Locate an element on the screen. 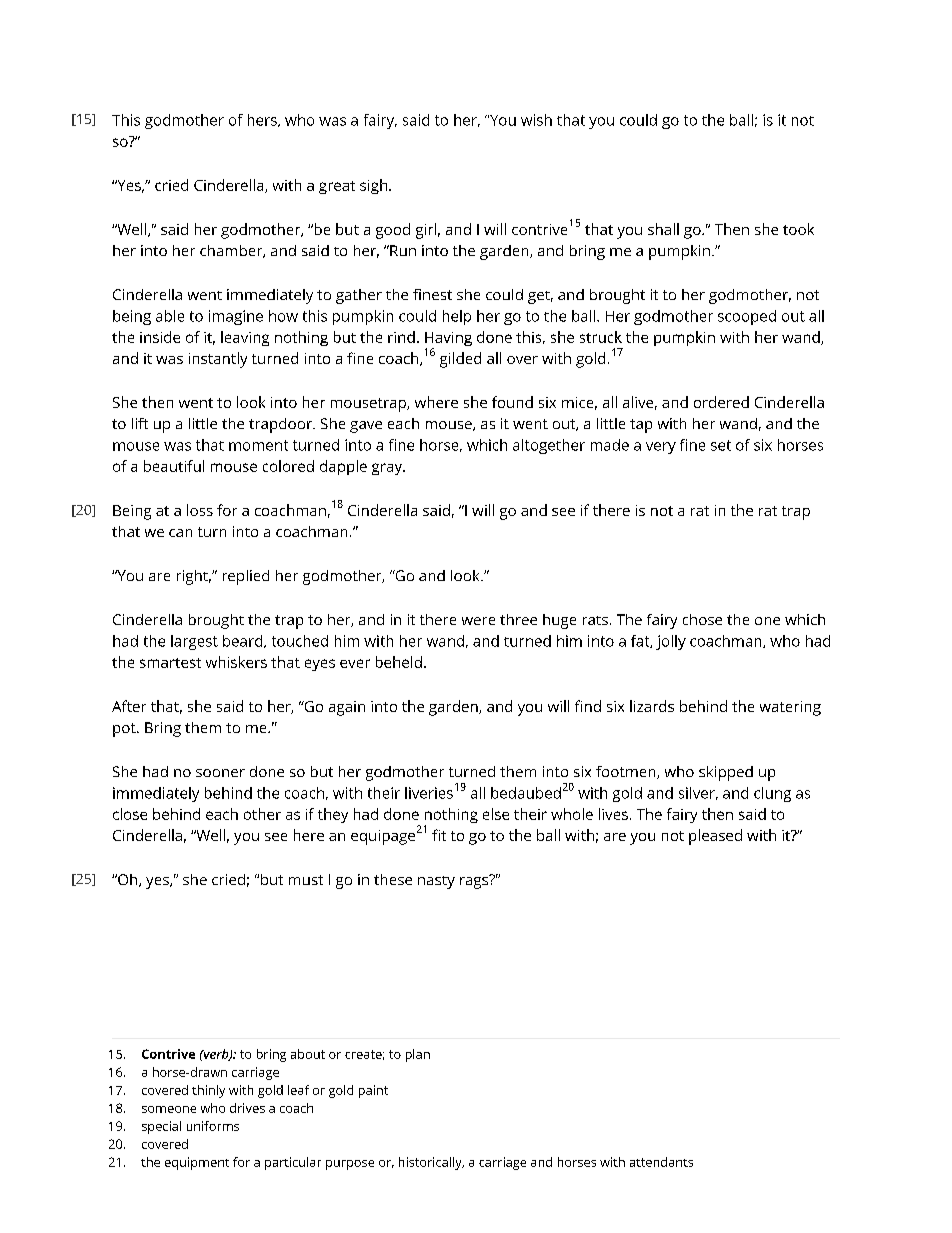 Image resolution: width=952 pixels, height=1233 pixels. historically is located at coordinates (431, 1163).
